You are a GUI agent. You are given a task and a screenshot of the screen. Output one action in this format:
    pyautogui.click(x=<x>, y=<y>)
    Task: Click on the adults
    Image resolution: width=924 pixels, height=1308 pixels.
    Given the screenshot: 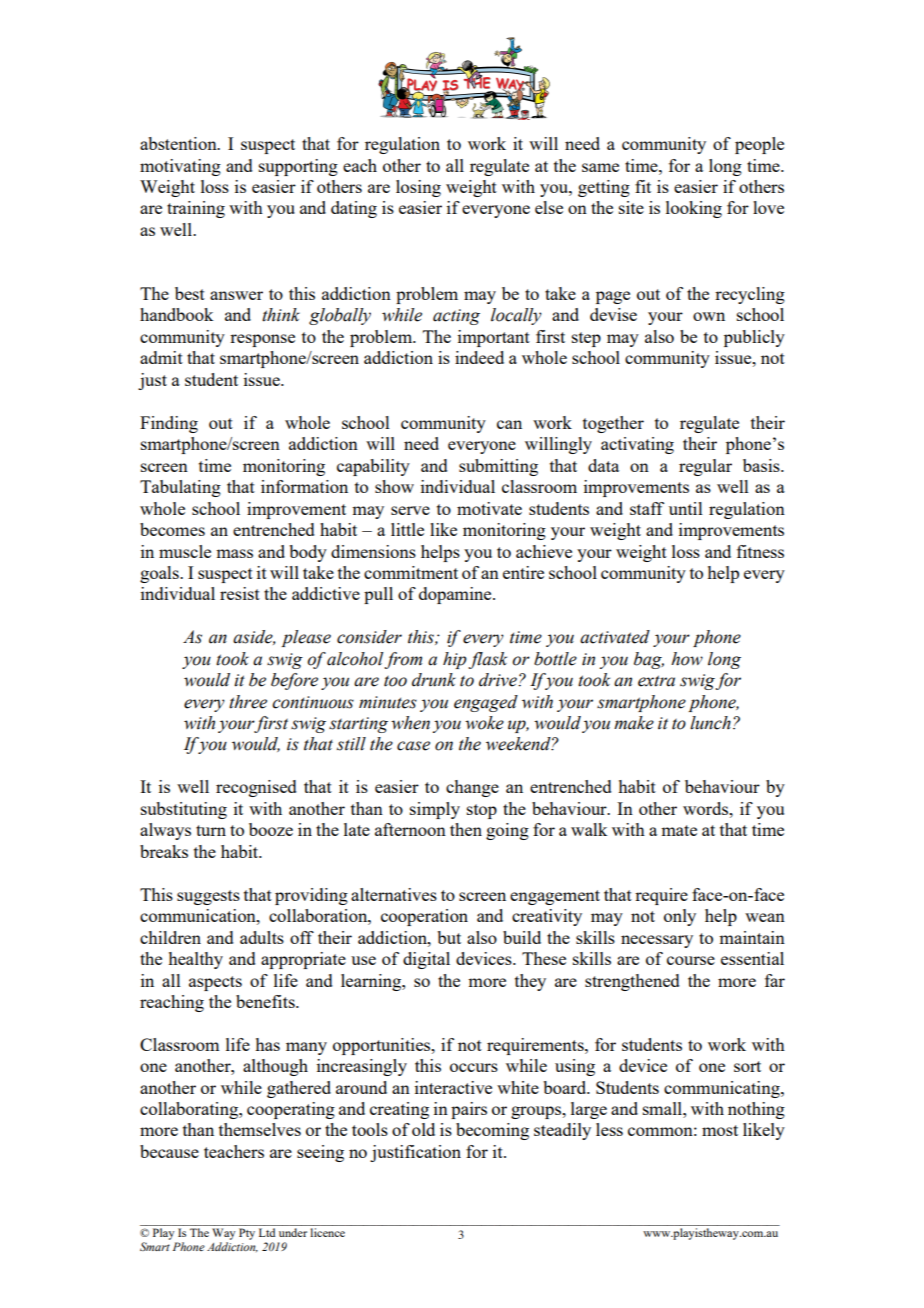 What is the action you would take?
    pyautogui.click(x=262, y=937)
